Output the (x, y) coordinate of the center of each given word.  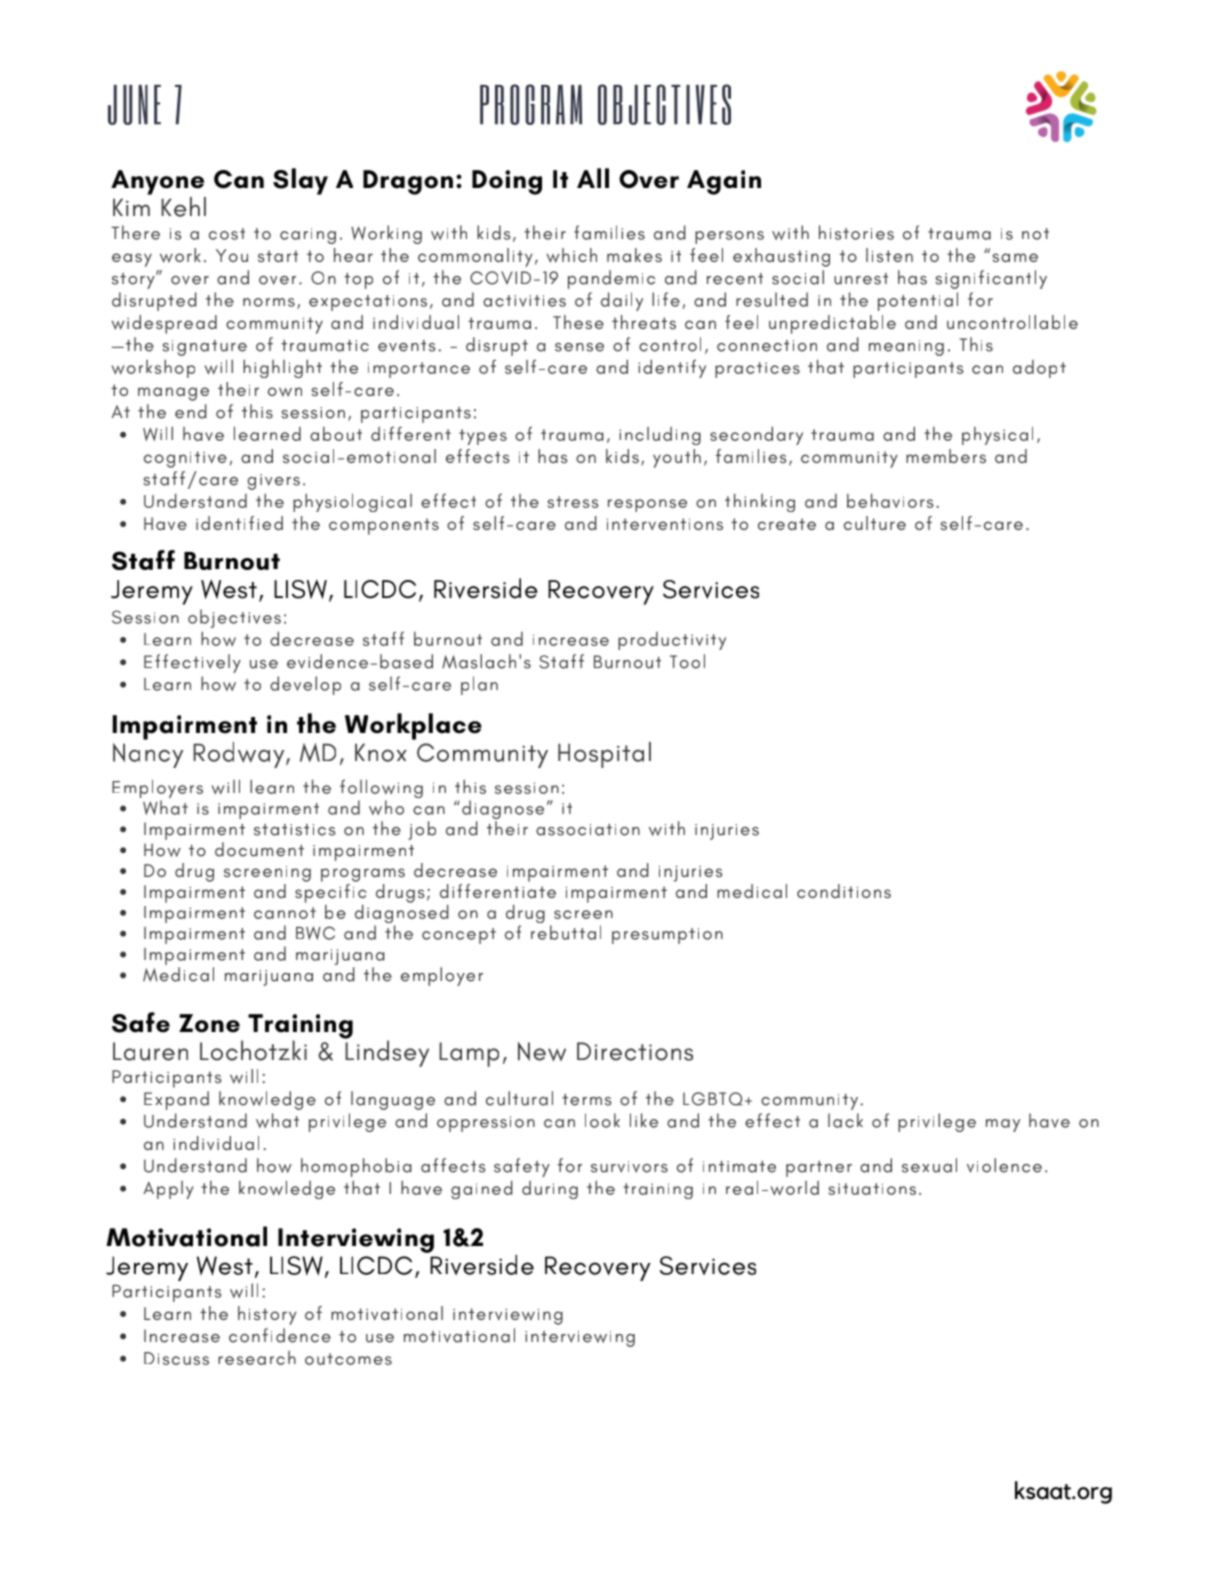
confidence (280, 1335)
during (550, 1190)
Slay (300, 181)
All (593, 178)
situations (872, 1189)
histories (856, 232)
